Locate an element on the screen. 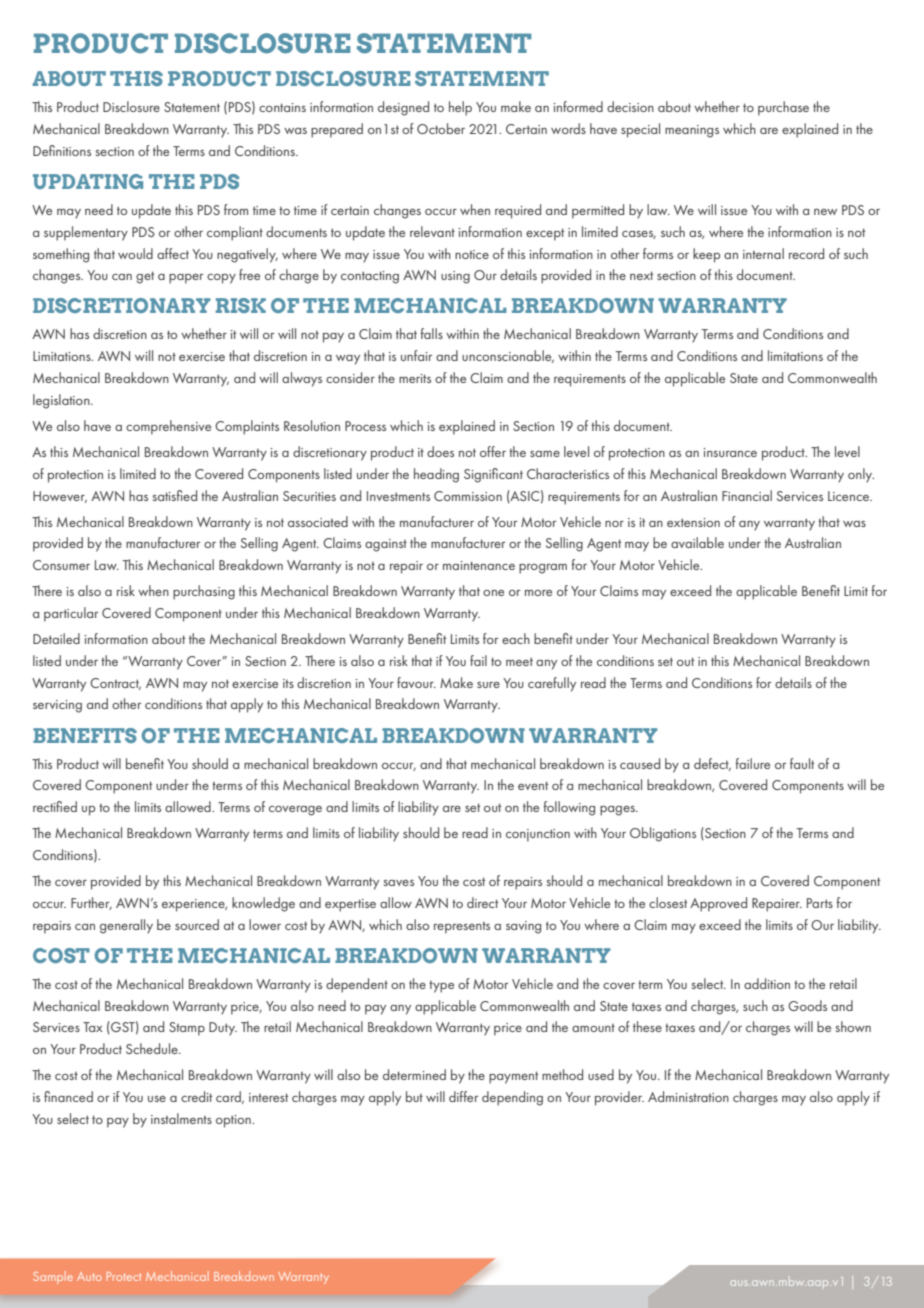 Image resolution: width=924 pixels, height=1308 pixels. favour is located at coordinates (416, 682).
